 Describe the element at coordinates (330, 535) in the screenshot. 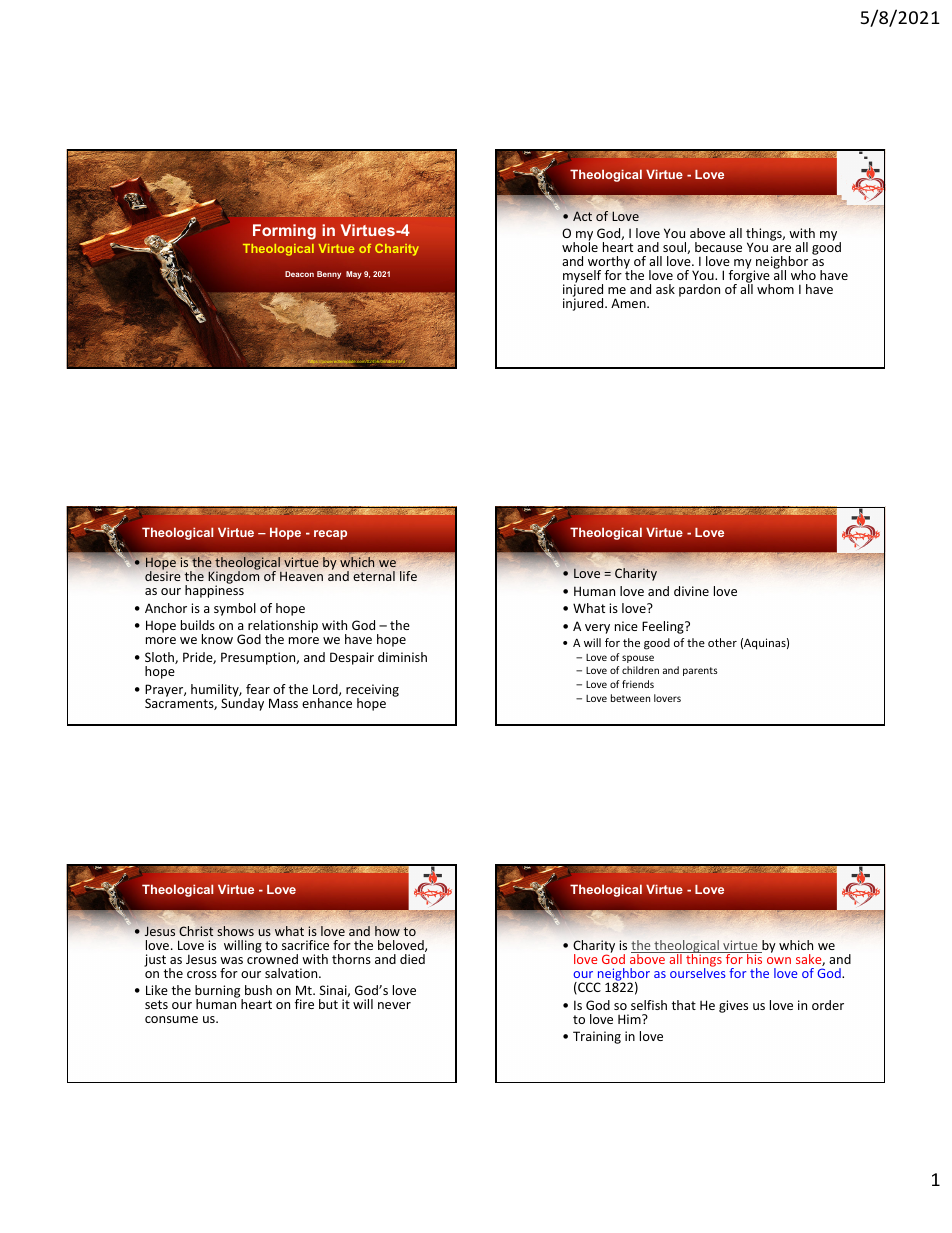

I see `recap` at that location.
